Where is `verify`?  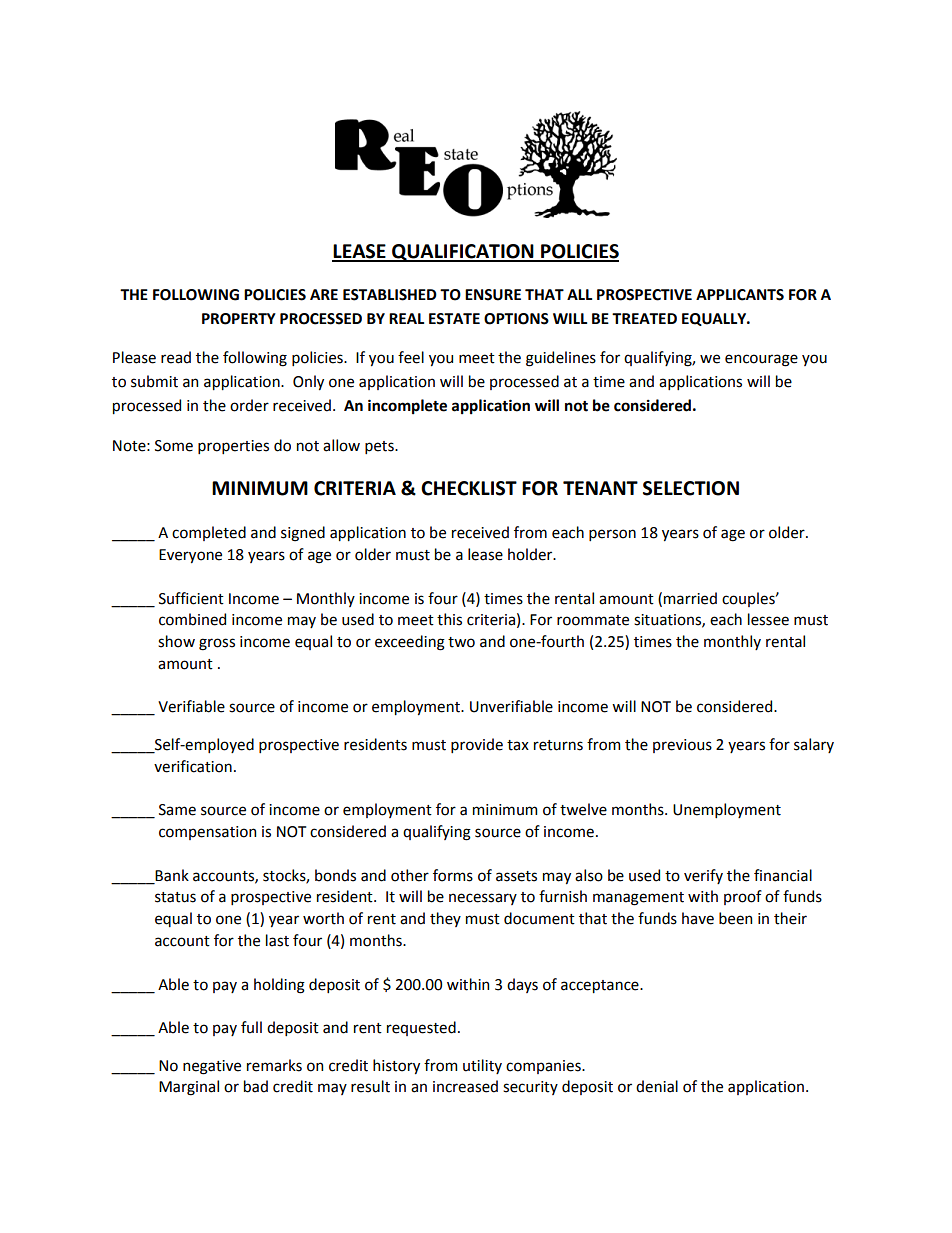 verify is located at coordinates (703, 876).
